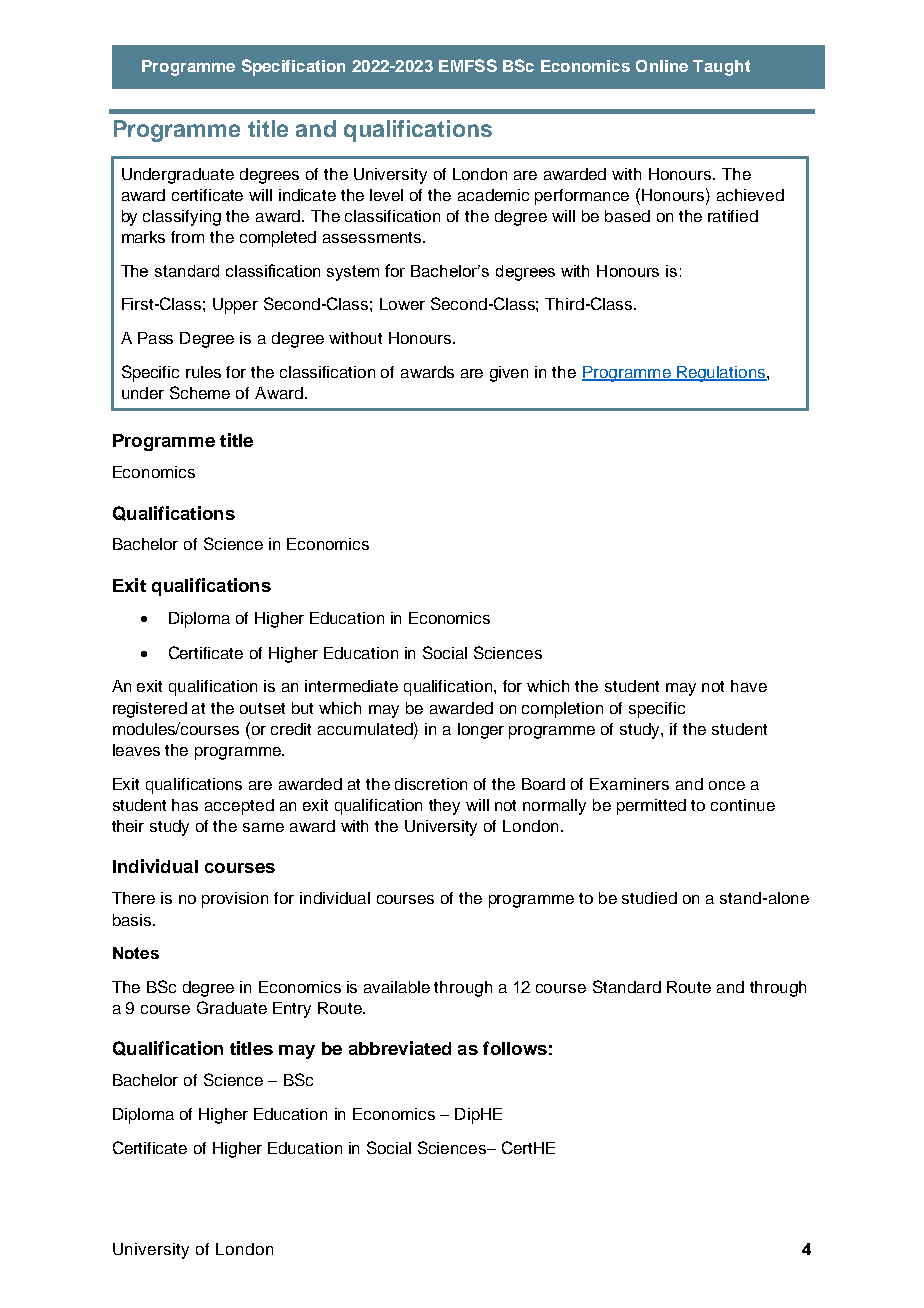 This screenshot has width=924, height=1308. What do you see at coordinates (662, 66) in the screenshot?
I see `Online` at bounding box center [662, 66].
